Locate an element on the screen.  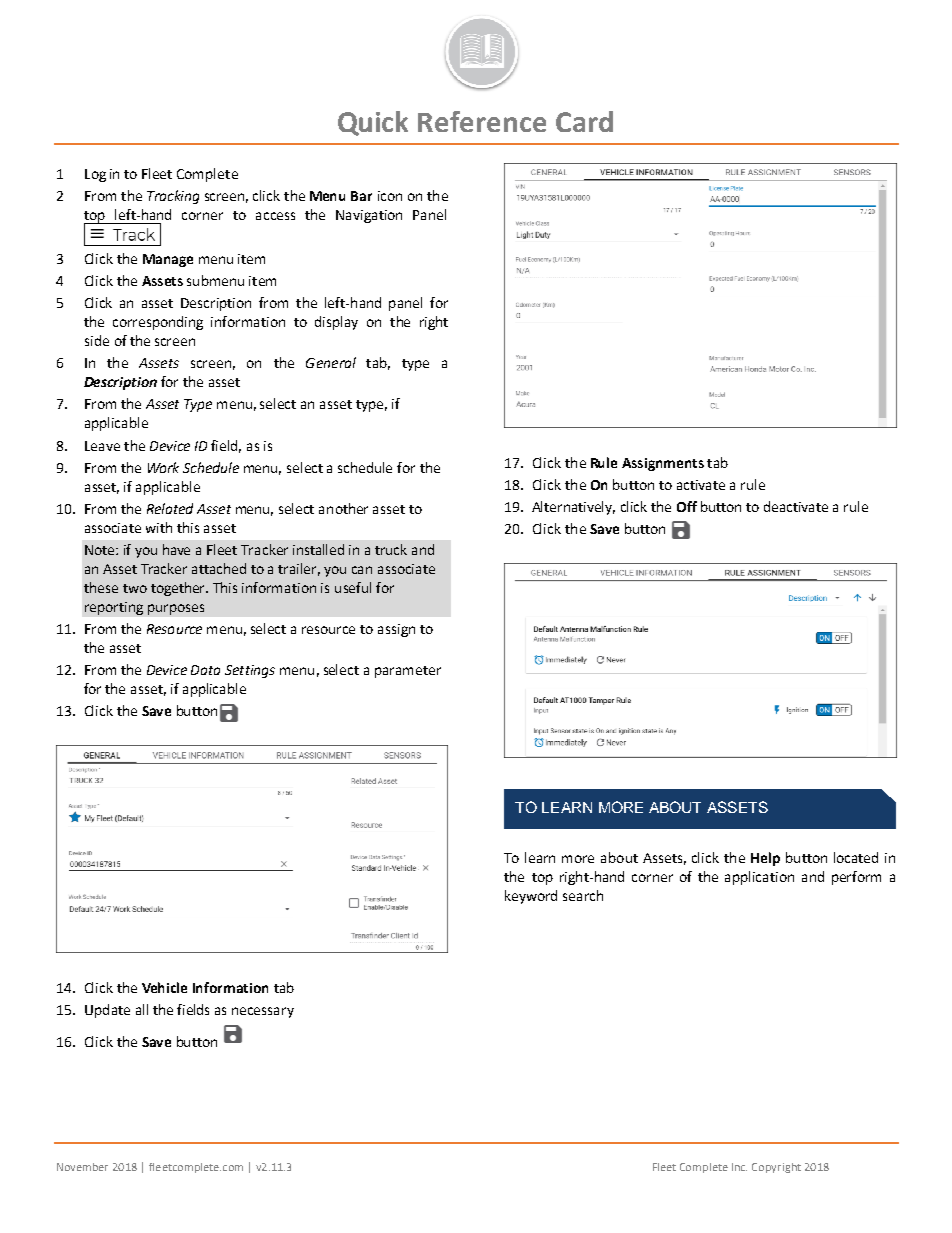
Data is located at coordinates (205, 670).
